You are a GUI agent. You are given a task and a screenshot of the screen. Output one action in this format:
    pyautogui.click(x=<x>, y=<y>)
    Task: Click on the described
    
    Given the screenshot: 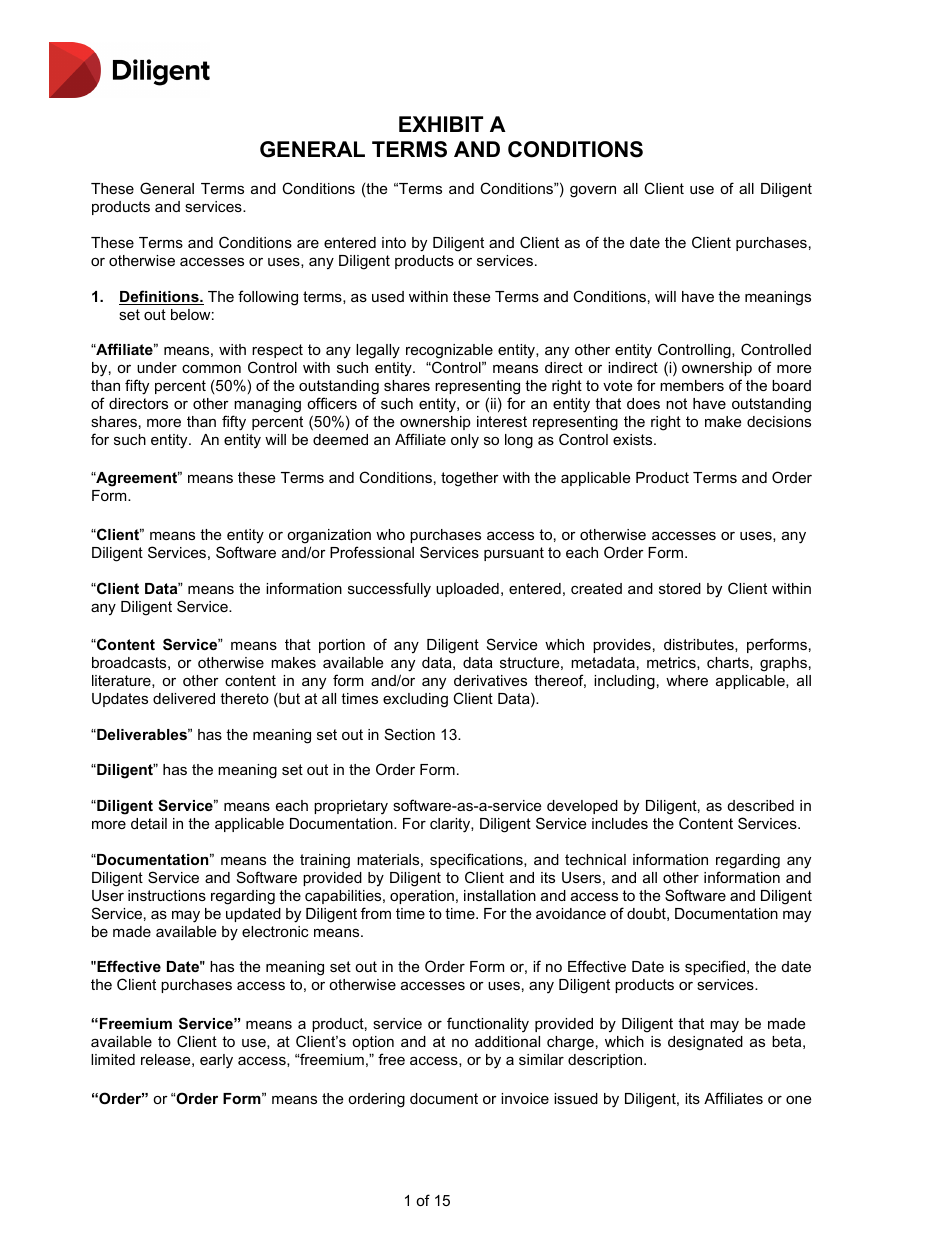 What is the action you would take?
    pyautogui.click(x=761, y=805)
